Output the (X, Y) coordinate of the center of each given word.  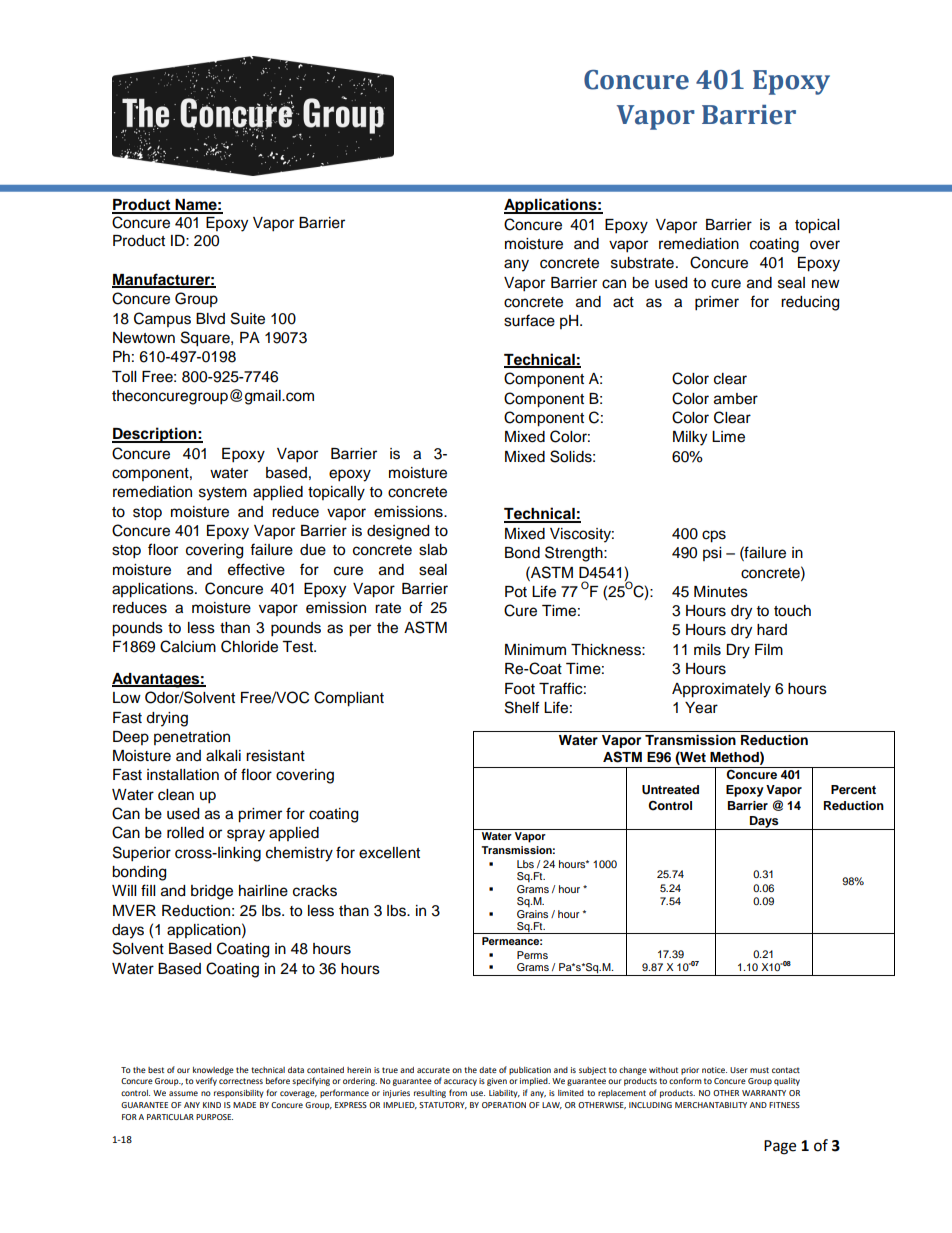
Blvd (210, 318)
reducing (810, 303)
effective (256, 569)
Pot (516, 592)
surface (529, 320)
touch (792, 611)
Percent (853, 789)
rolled (185, 833)
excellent (389, 853)
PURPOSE (214, 1117)
